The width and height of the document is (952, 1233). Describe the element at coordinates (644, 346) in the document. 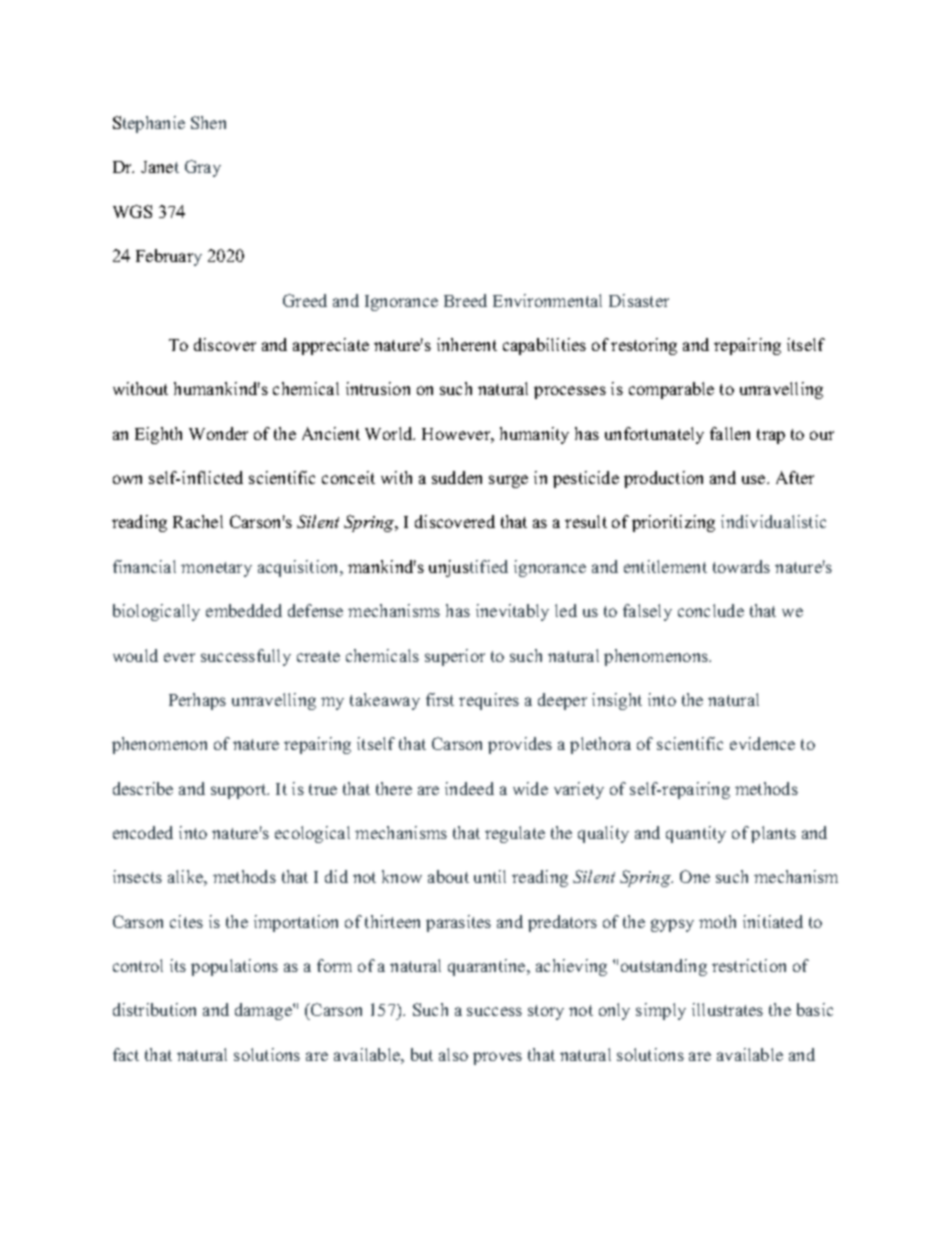

I see `restoring` at that location.
